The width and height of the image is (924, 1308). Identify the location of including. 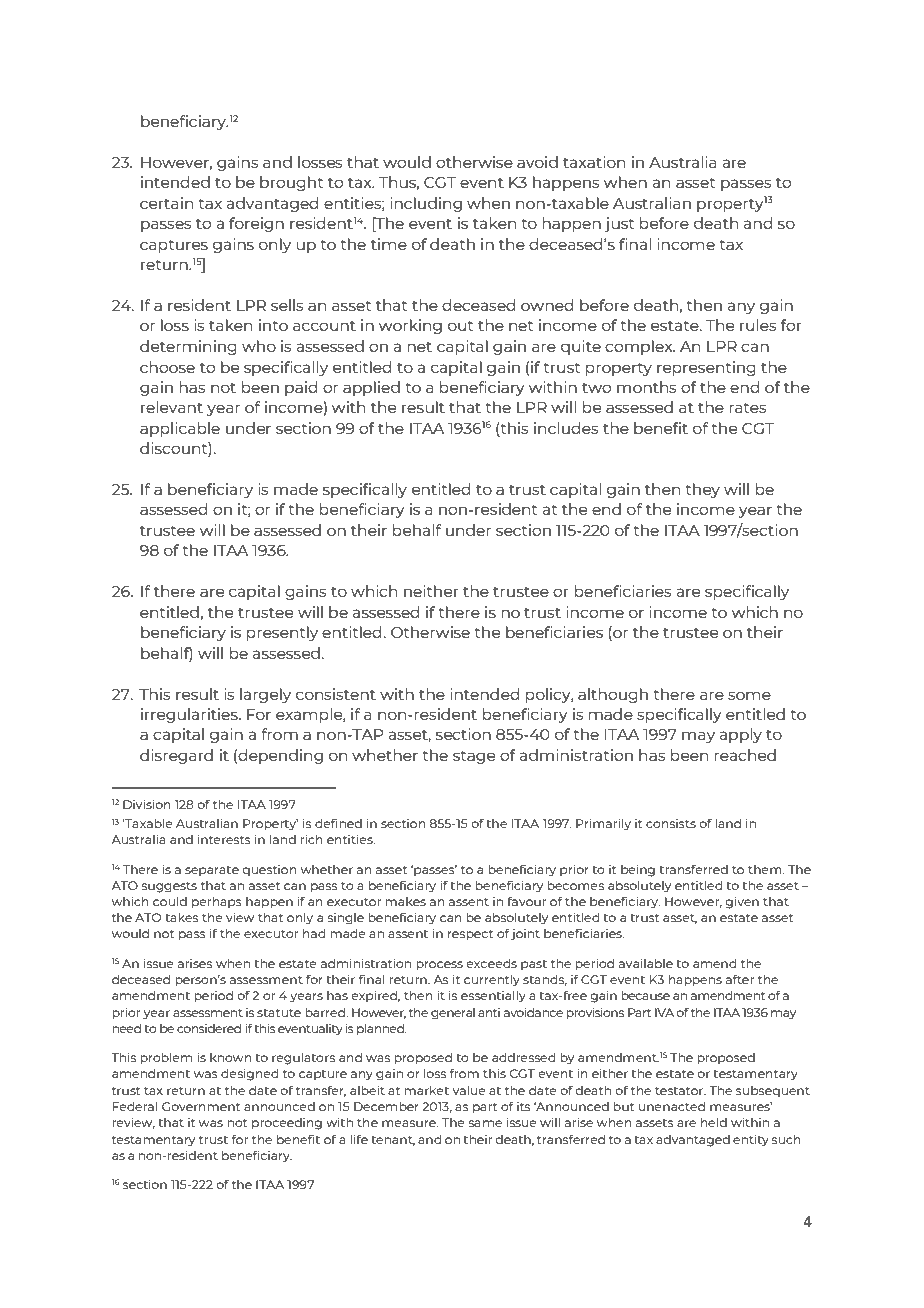
(426, 204).
